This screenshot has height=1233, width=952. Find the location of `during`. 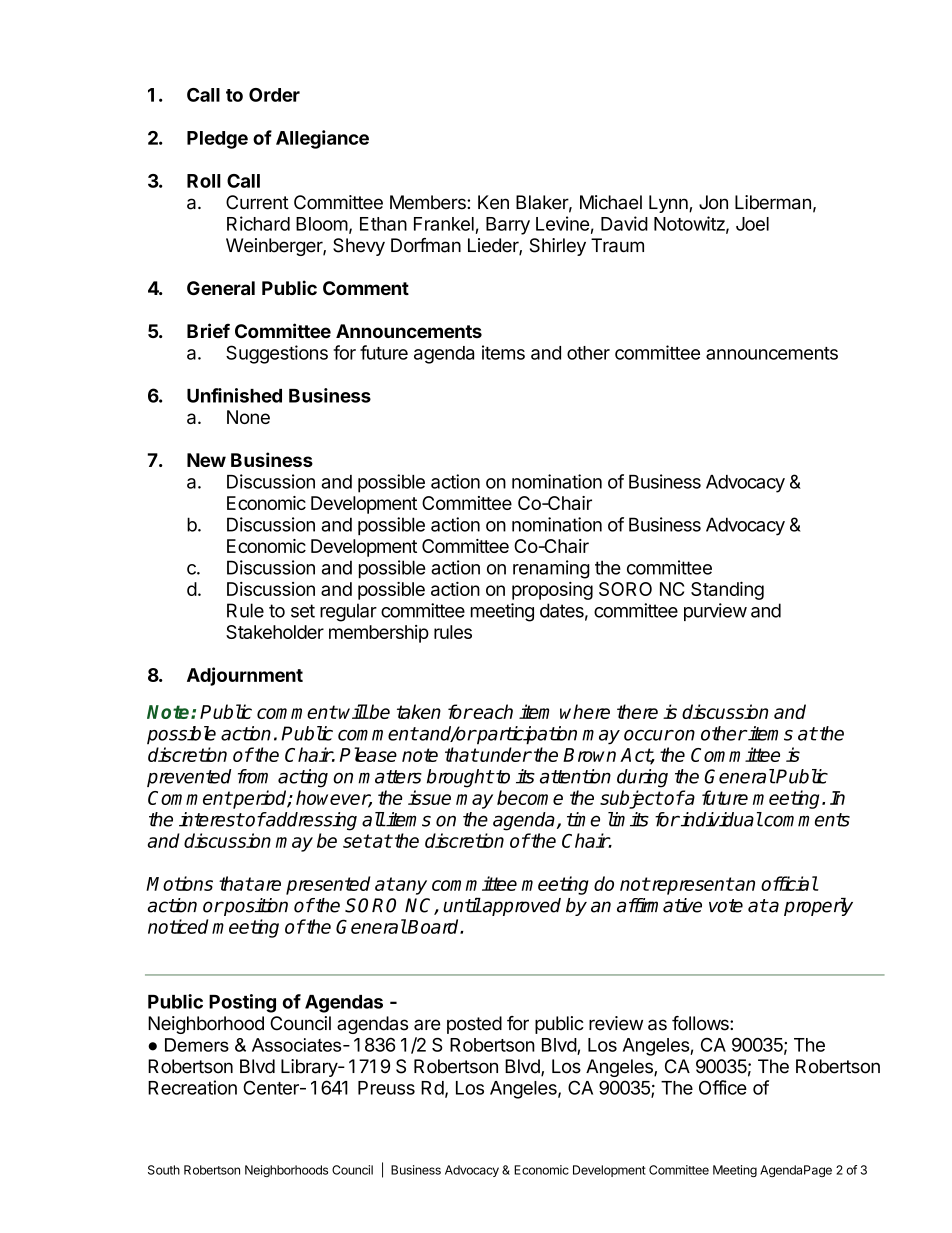

during is located at coordinates (642, 778).
